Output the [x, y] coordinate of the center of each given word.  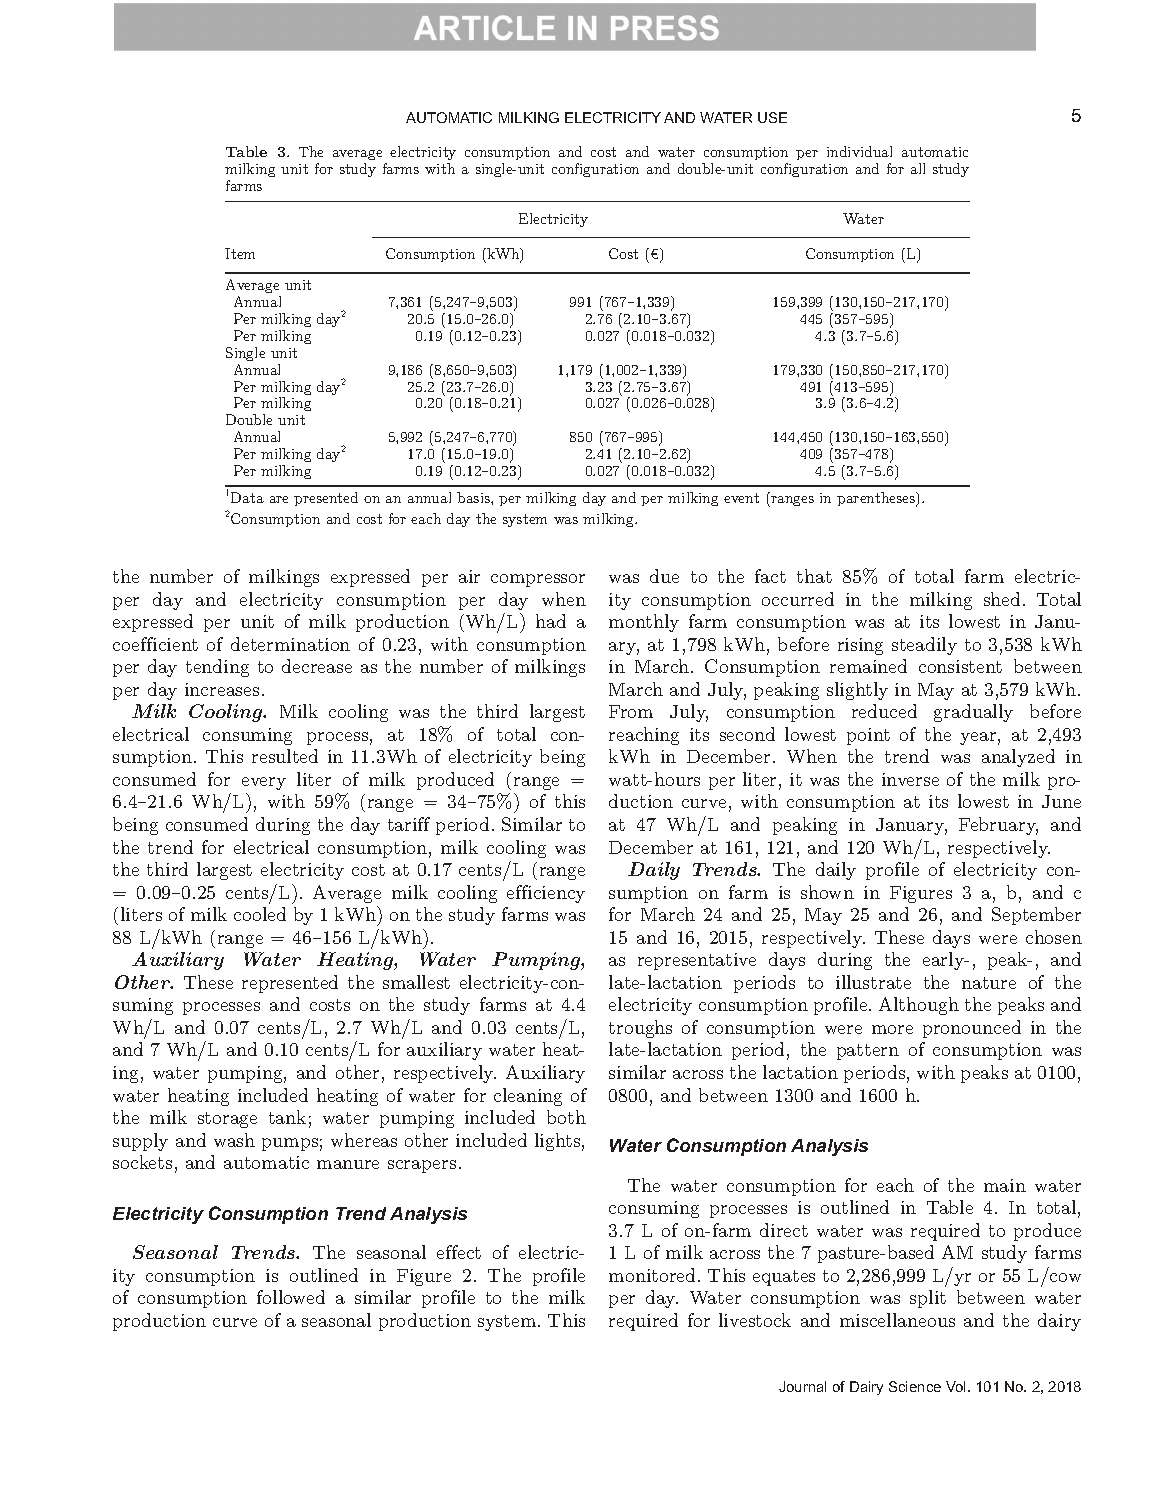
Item [240, 253]
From [631, 711]
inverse [910, 779]
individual [859, 151]
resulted [285, 756]
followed [291, 1297]
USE [772, 117]
